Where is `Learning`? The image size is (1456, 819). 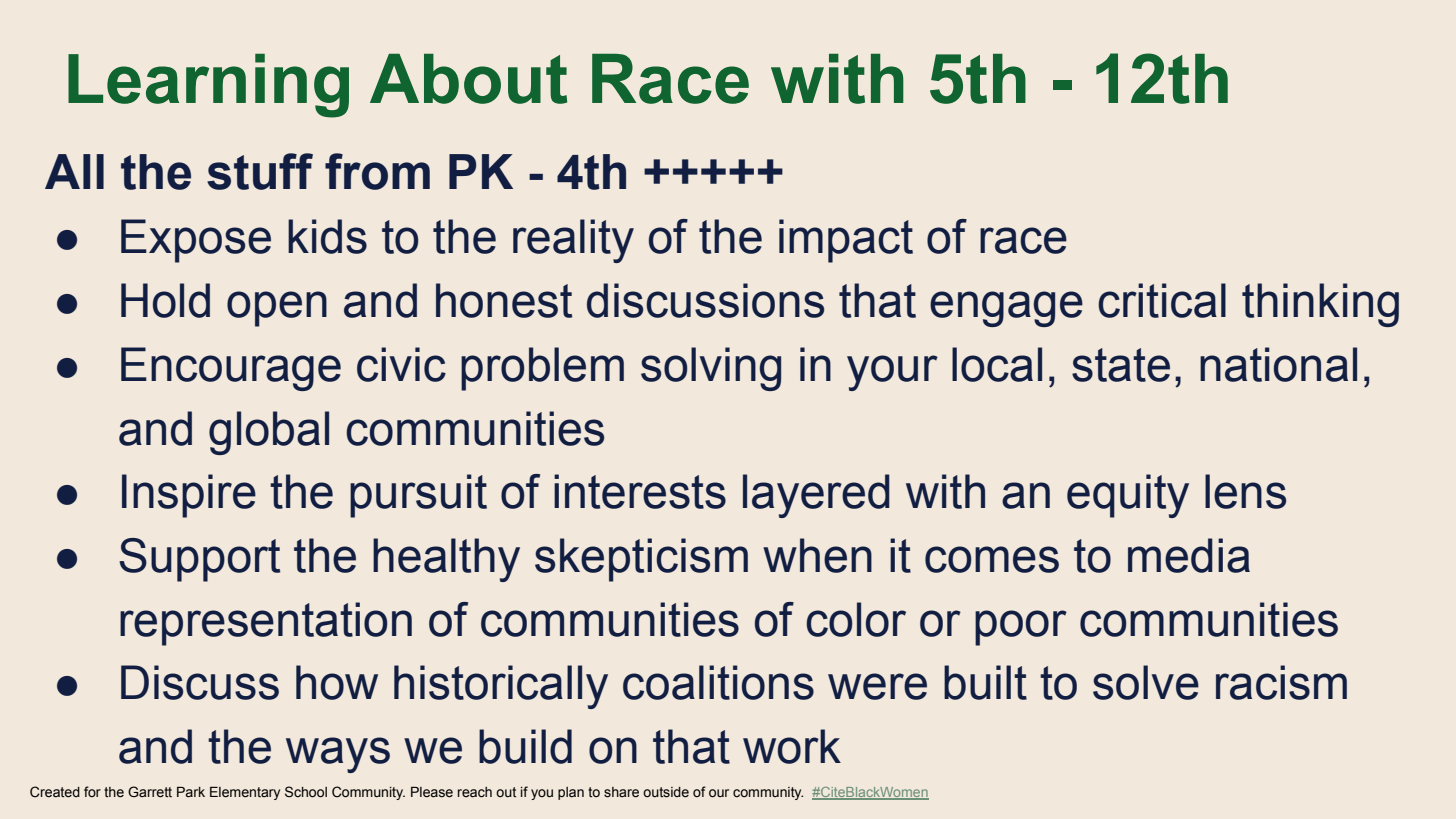 Learning is located at coordinates (208, 86).
